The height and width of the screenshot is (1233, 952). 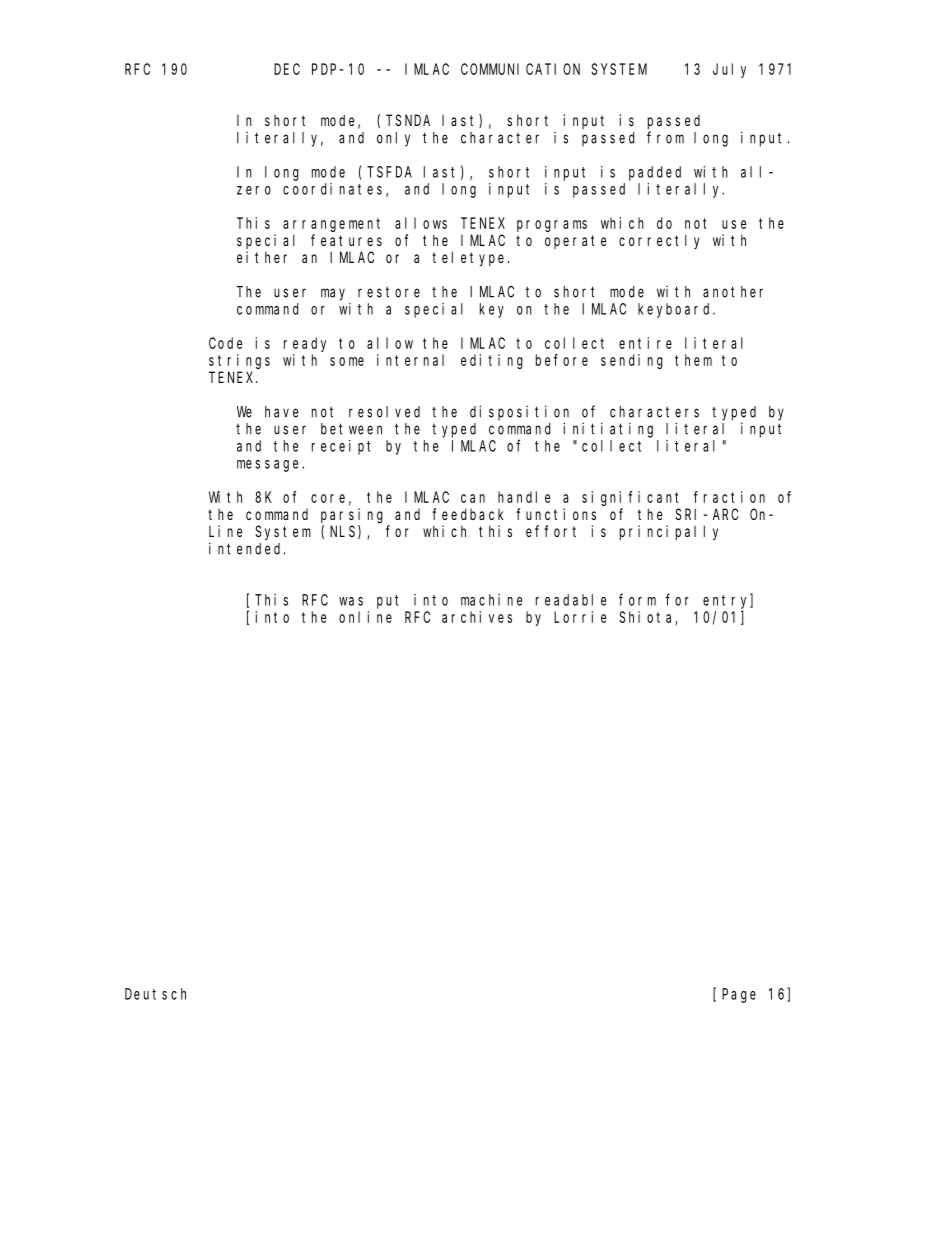 What do you see at coordinates (693, 360) in the screenshot?
I see `them` at bounding box center [693, 360].
